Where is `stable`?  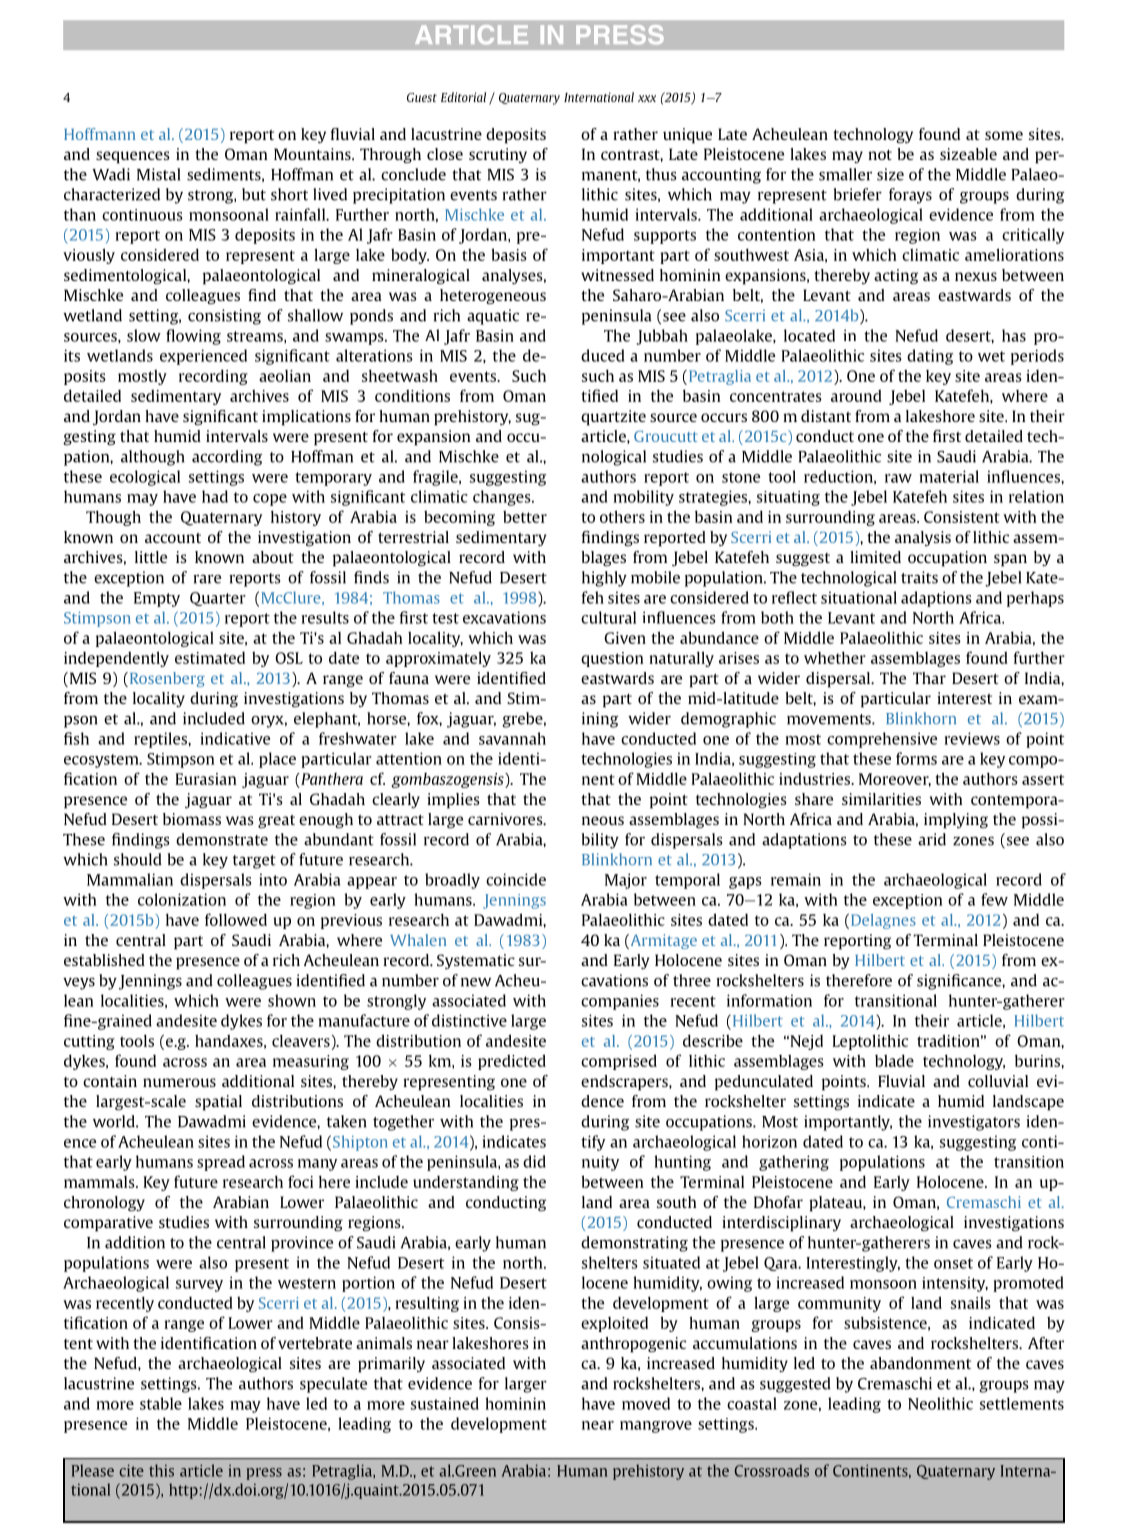 stable is located at coordinates (161, 1403).
